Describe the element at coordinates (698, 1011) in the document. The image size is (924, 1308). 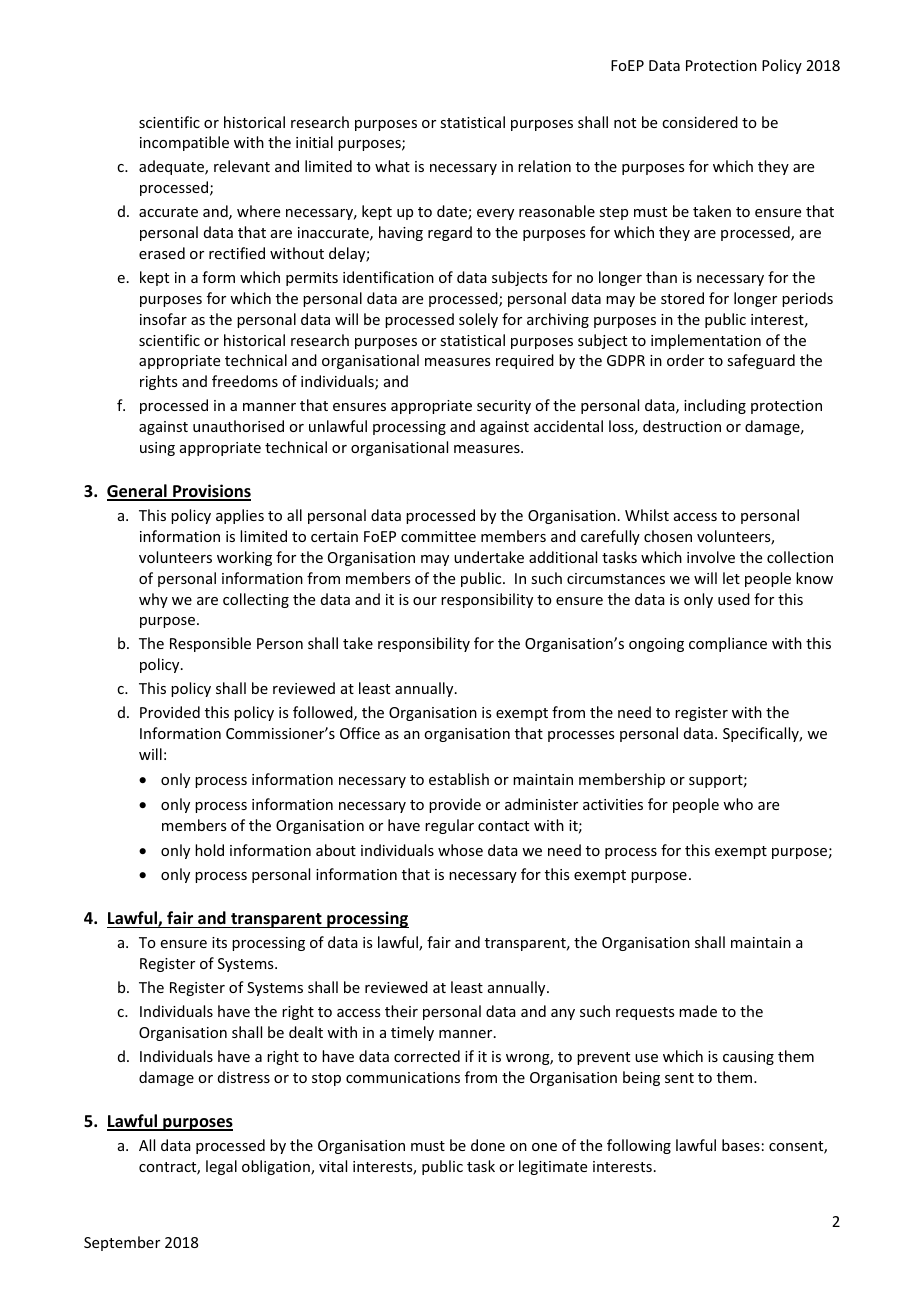
I see `made` at that location.
